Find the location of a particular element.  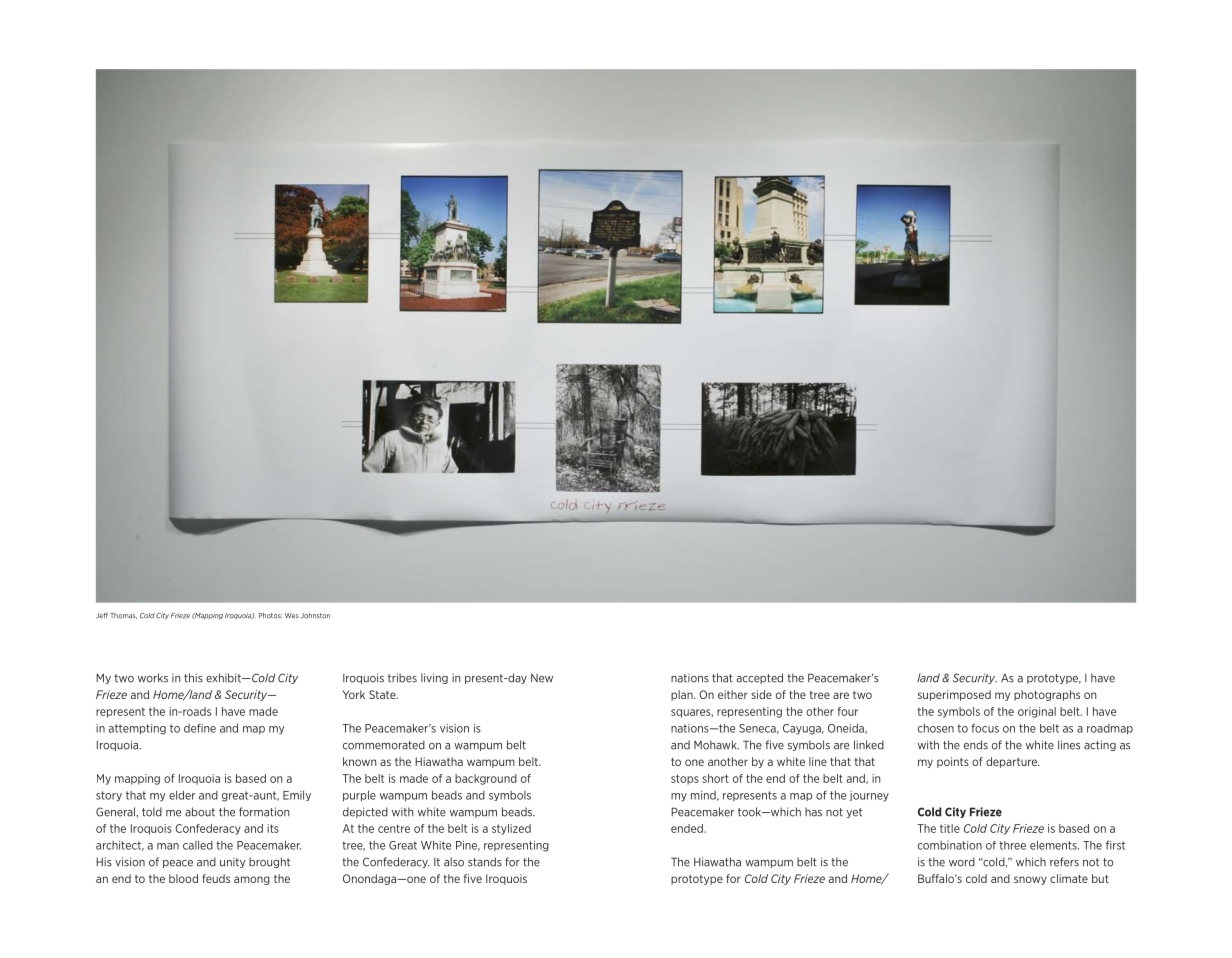

about is located at coordinates (200, 812).
